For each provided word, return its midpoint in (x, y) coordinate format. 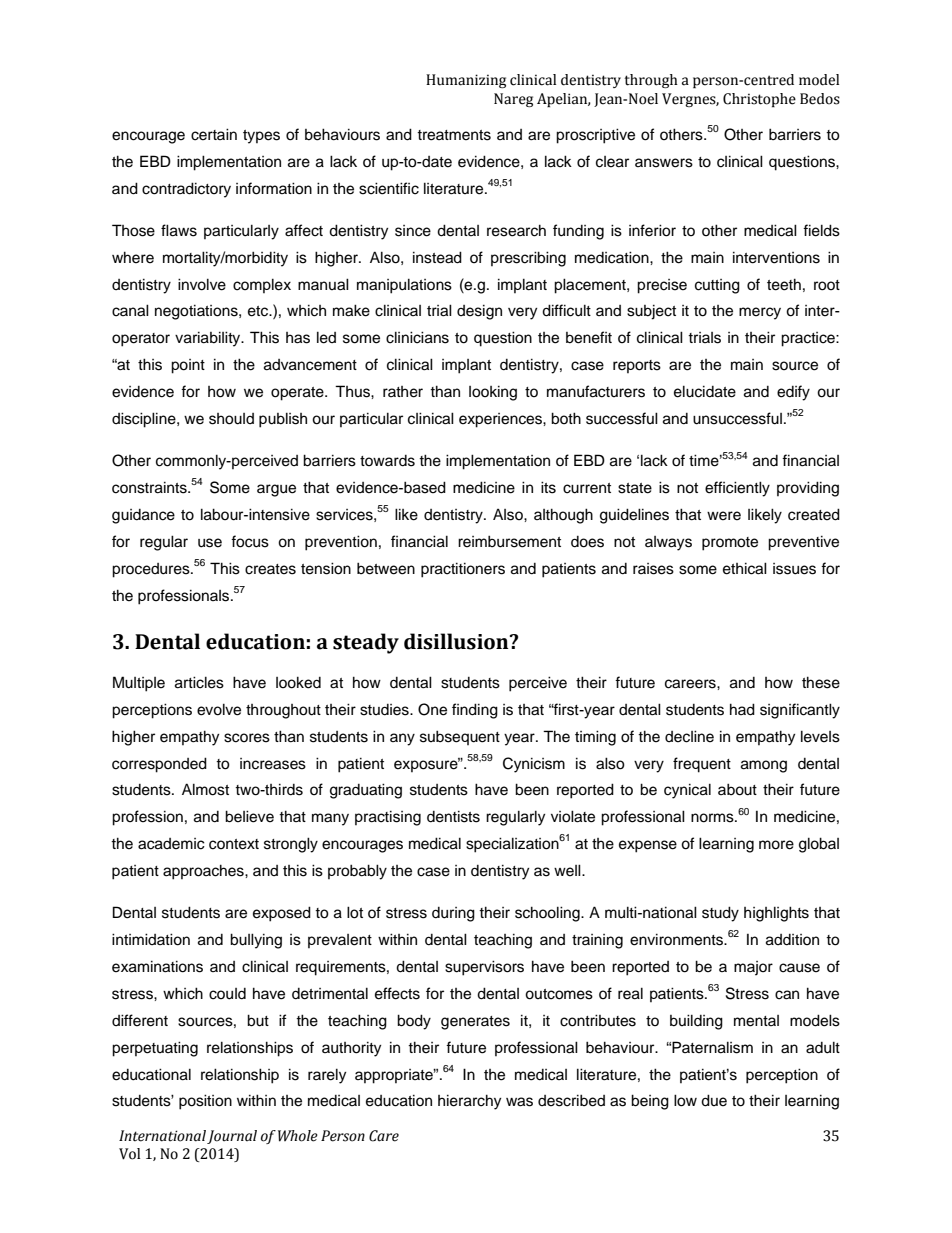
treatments (454, 135)
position (205, 1102)
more (776, 845)
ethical (745, 568)
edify (793, 393)
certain (214, 134)
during (453, 914)
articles (199, 682)
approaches (204, 872)
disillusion (457, 641)
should (231, 419)
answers (664, 163)
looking (493, 393)
